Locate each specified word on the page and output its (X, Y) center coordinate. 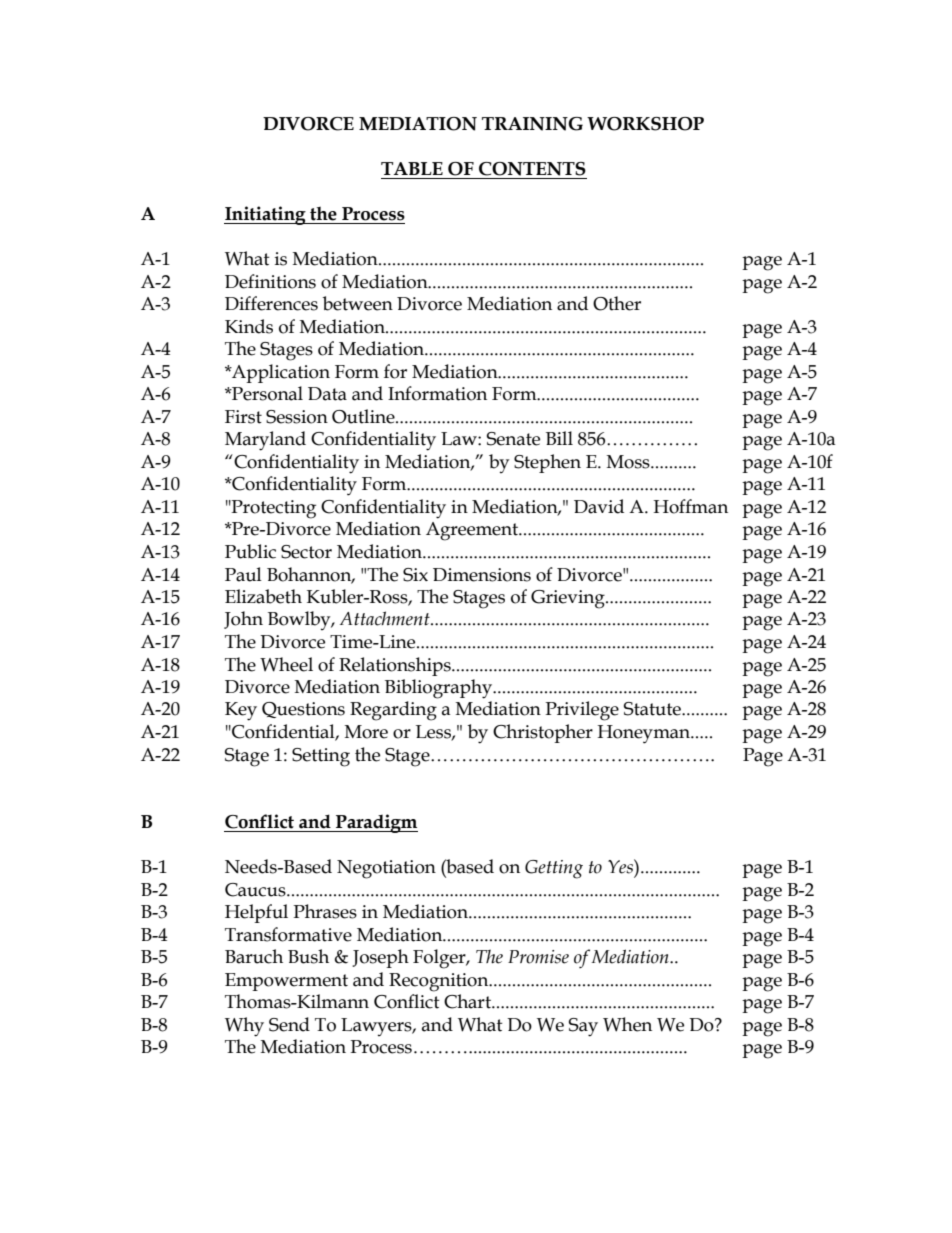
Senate (513, 439)
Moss (629, 462)
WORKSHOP (645, 124)
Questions (303, 710)
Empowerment (286, 982)
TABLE (412, 168)
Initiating (266, 215)
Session (297, 417)
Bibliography (439, 689)
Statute (653, 709)
